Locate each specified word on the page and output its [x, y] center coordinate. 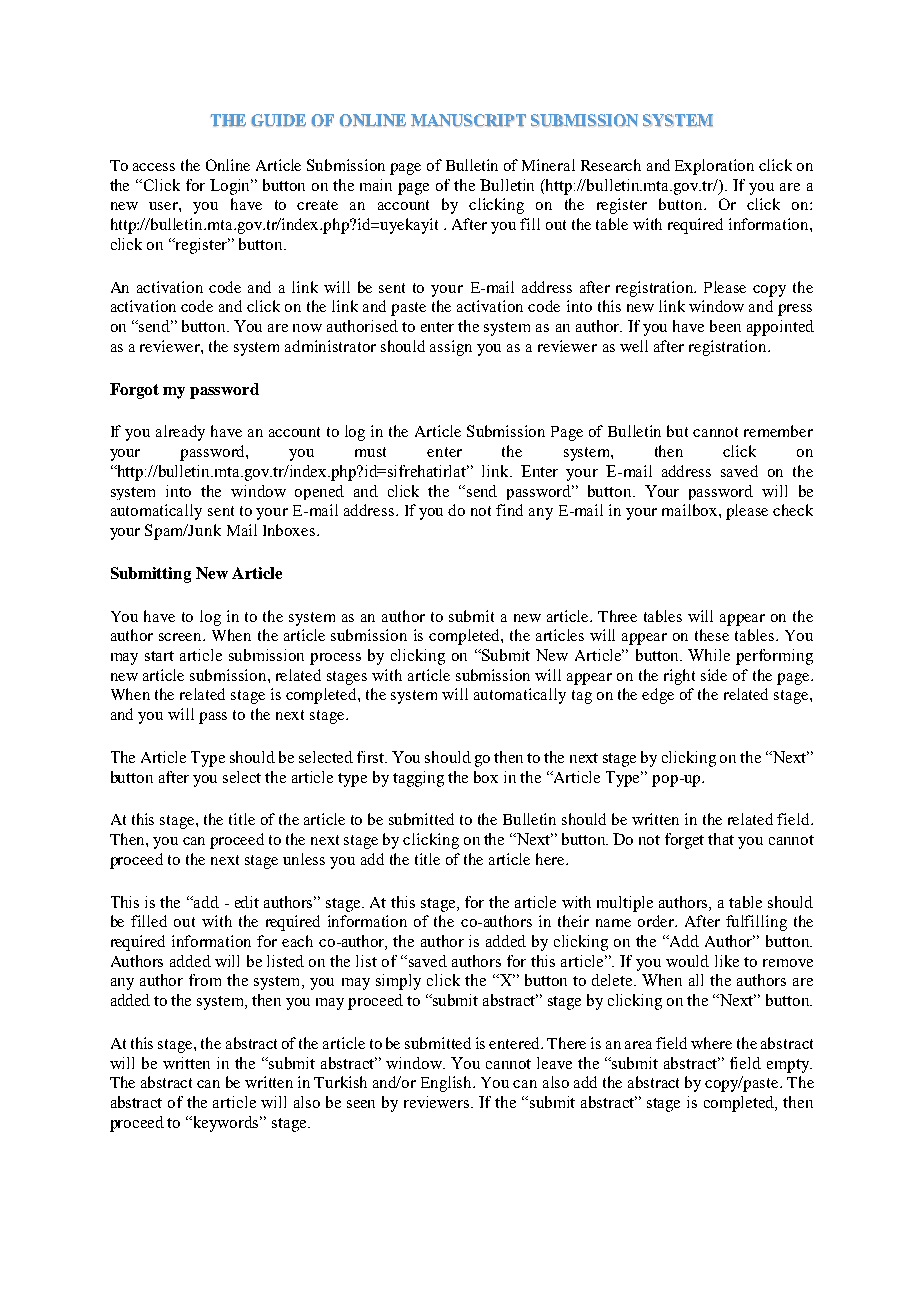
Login [231, 187]
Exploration [714, 167]
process [335, 659]
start [159, 656]
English [448, 1084]
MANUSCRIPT [468, 120]
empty [789, 1066]
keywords [226, 1124]
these [712, 635]
